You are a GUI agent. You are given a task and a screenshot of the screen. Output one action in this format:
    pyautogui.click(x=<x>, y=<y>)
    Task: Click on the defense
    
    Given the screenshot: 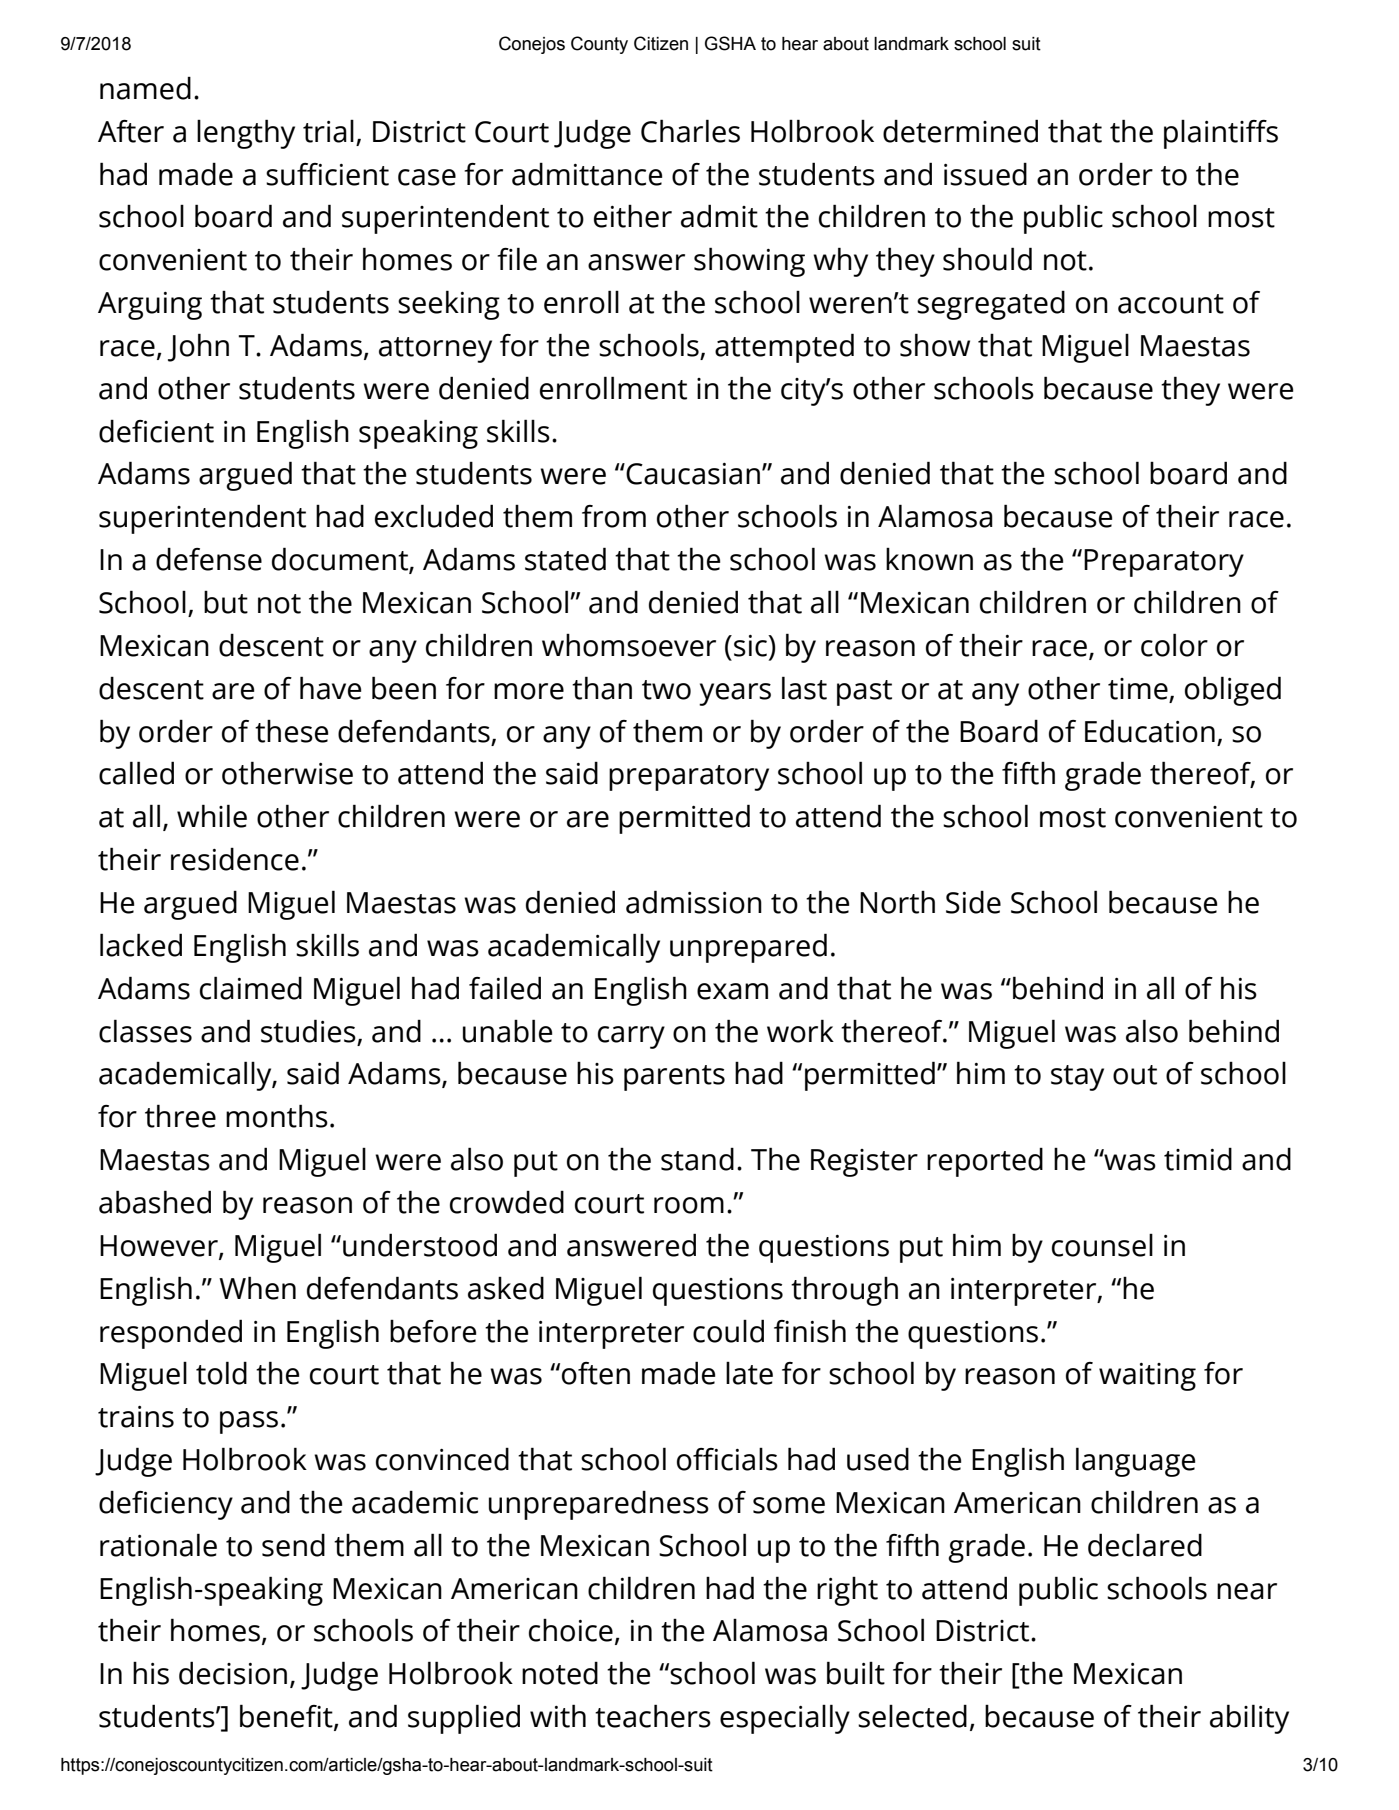 What is the action you would take?
    pyautogui.click(x=209, y=559)
